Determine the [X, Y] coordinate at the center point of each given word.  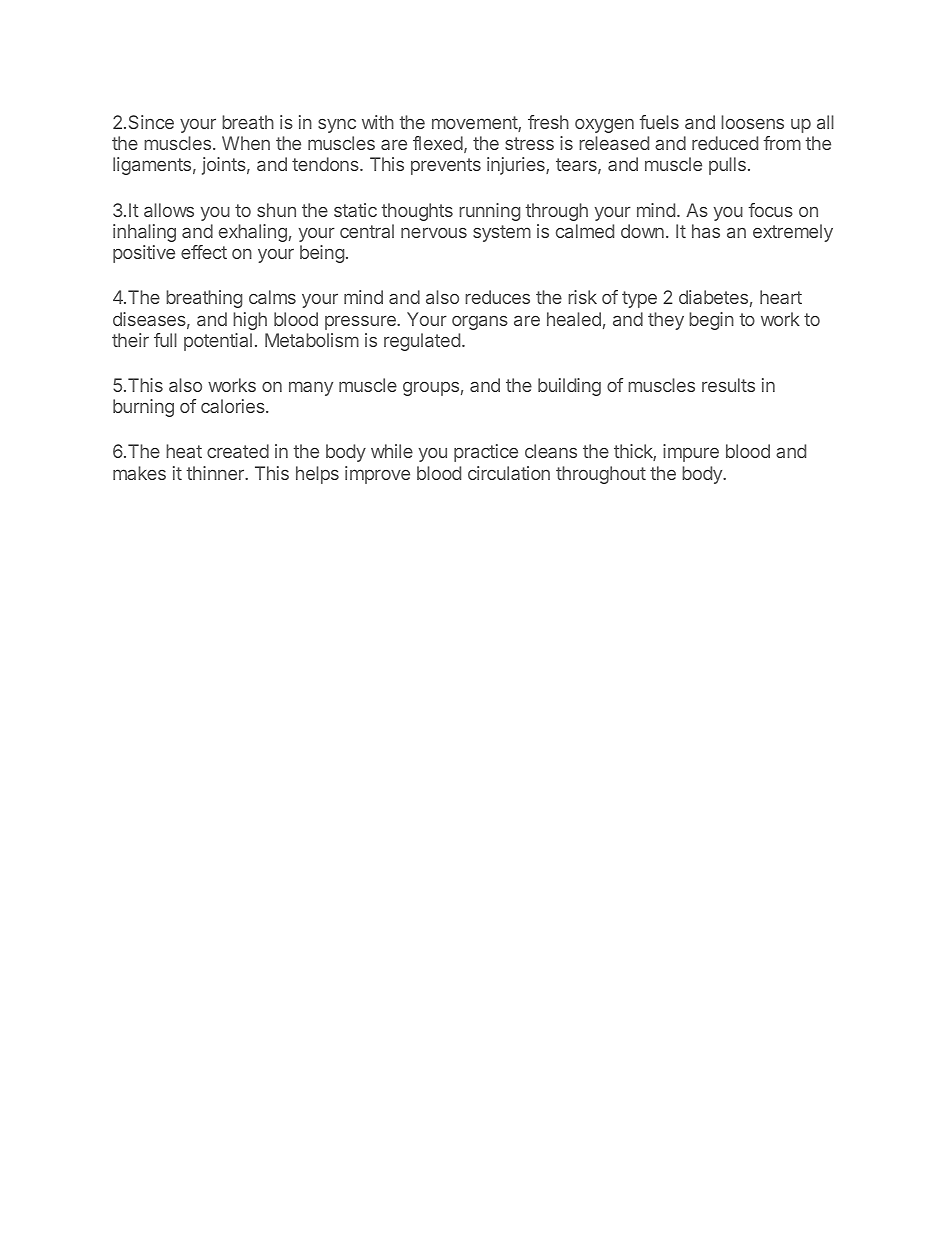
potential [218, 342]
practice [486, 453]
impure [691, 453]
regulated [422, 342]
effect [204, 252]
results [728, 385]
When [246, 143]
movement [475, 124]
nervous [434, 232]
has [706, 231]
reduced [725, 143]
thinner [216, 473]
